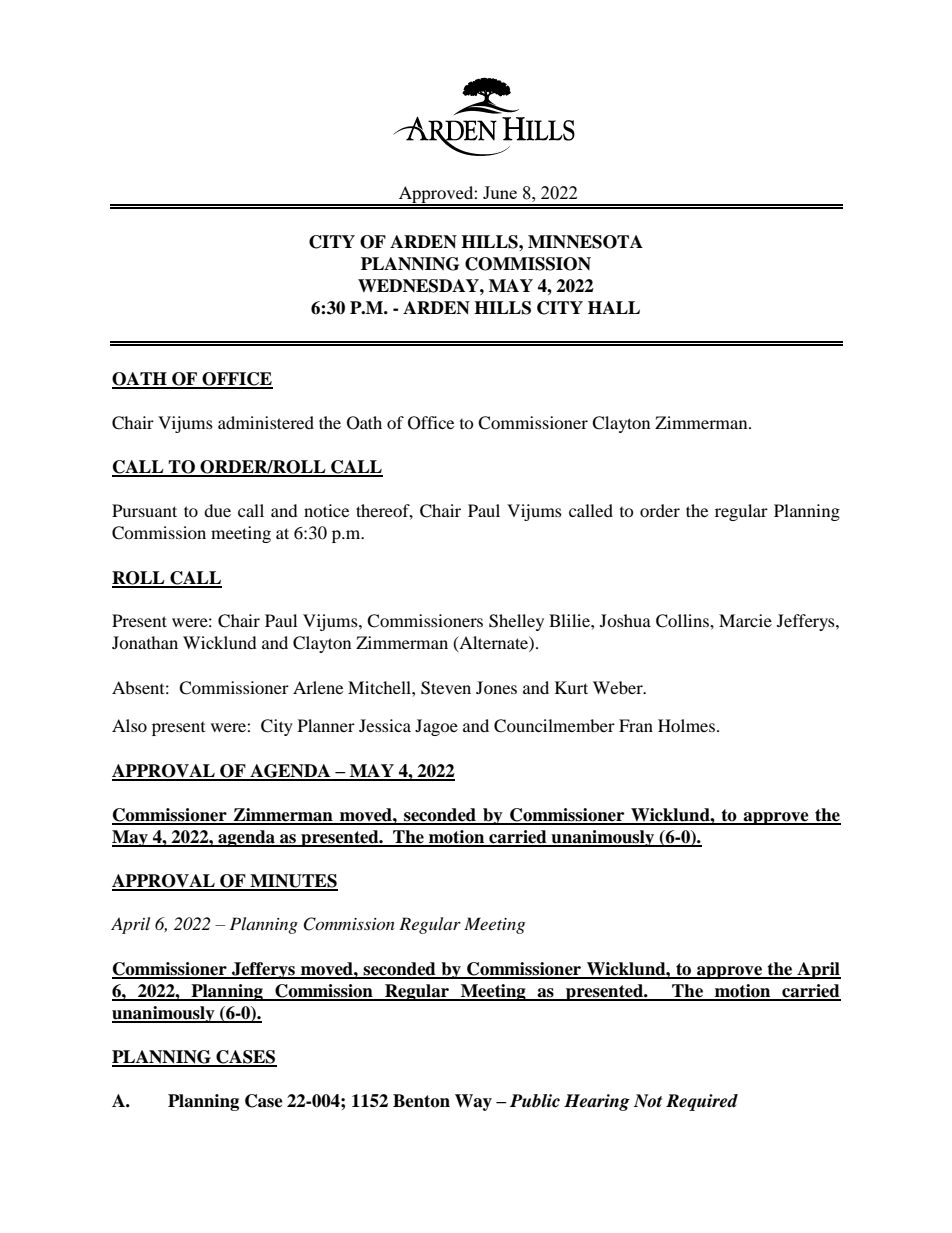  What do you see at coordinates (500, 192) in the page?
I see `June` at bounding box center [500, 192].
